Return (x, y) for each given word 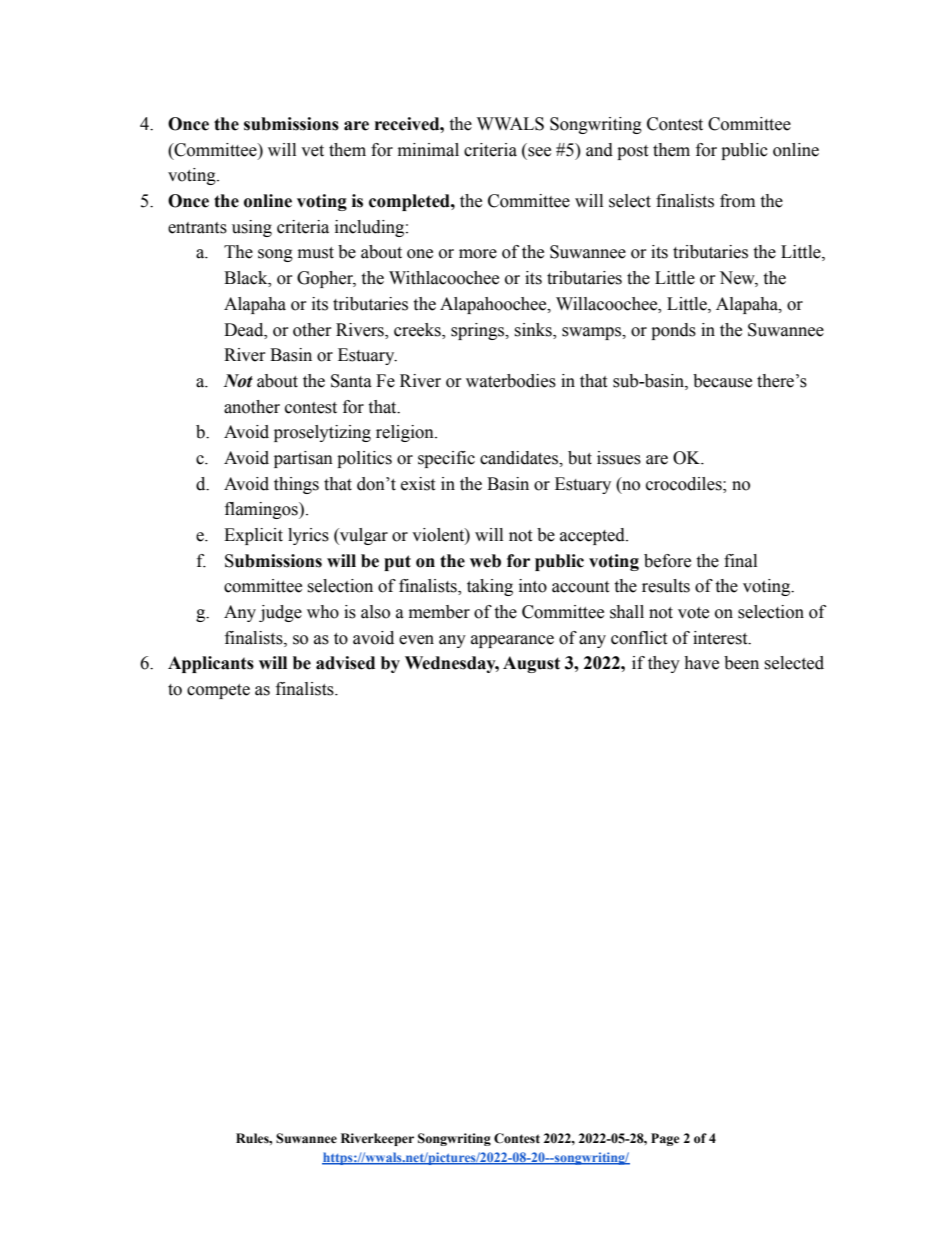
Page (665, 1139)
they (664, 664)
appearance (512, 641)
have (701, 663)
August (531, 664)
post (632, 152)
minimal (428, 150)
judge (280, 613)
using (252, 228)
